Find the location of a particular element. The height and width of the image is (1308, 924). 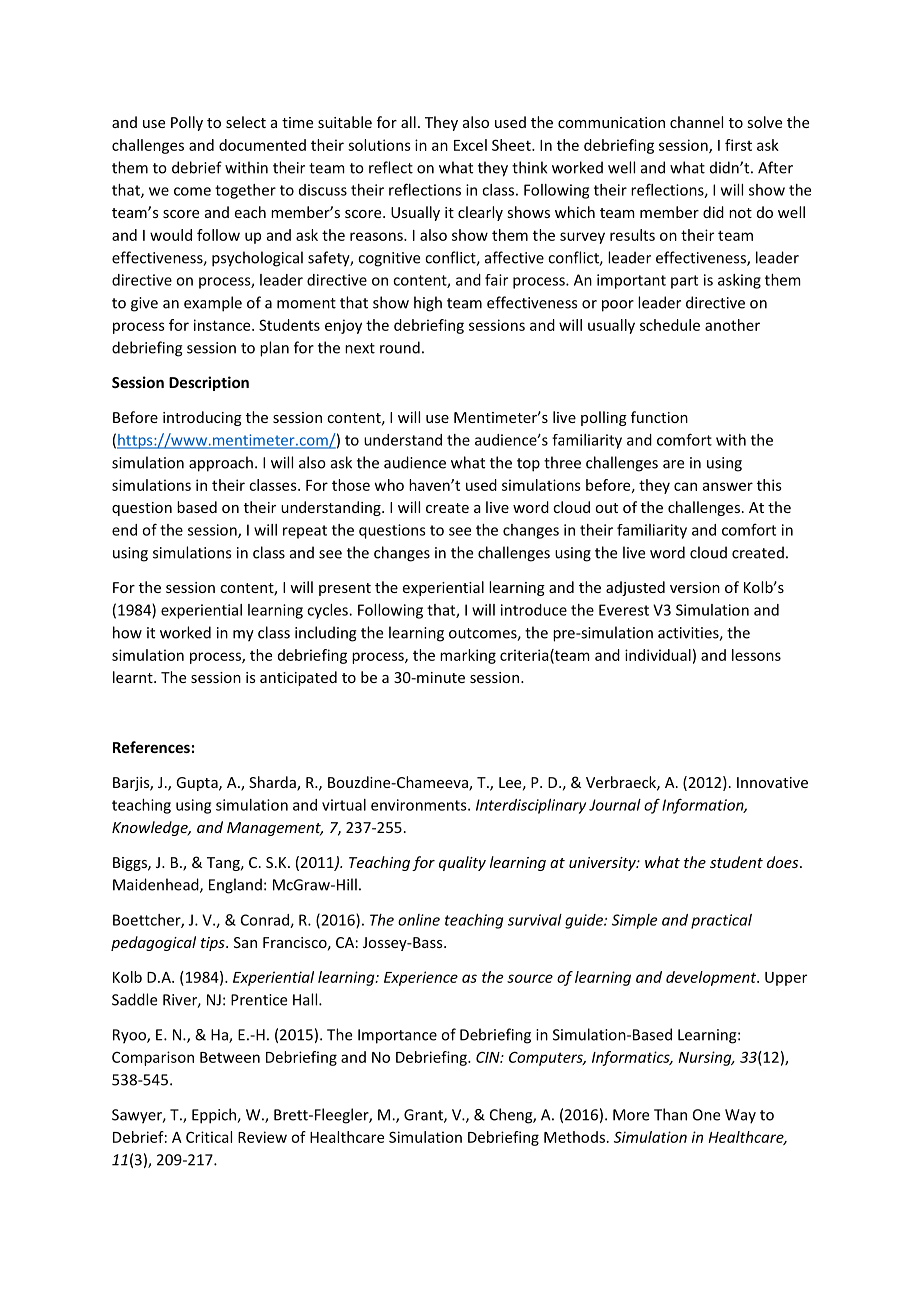

version is located at coordinates (695, 587).
